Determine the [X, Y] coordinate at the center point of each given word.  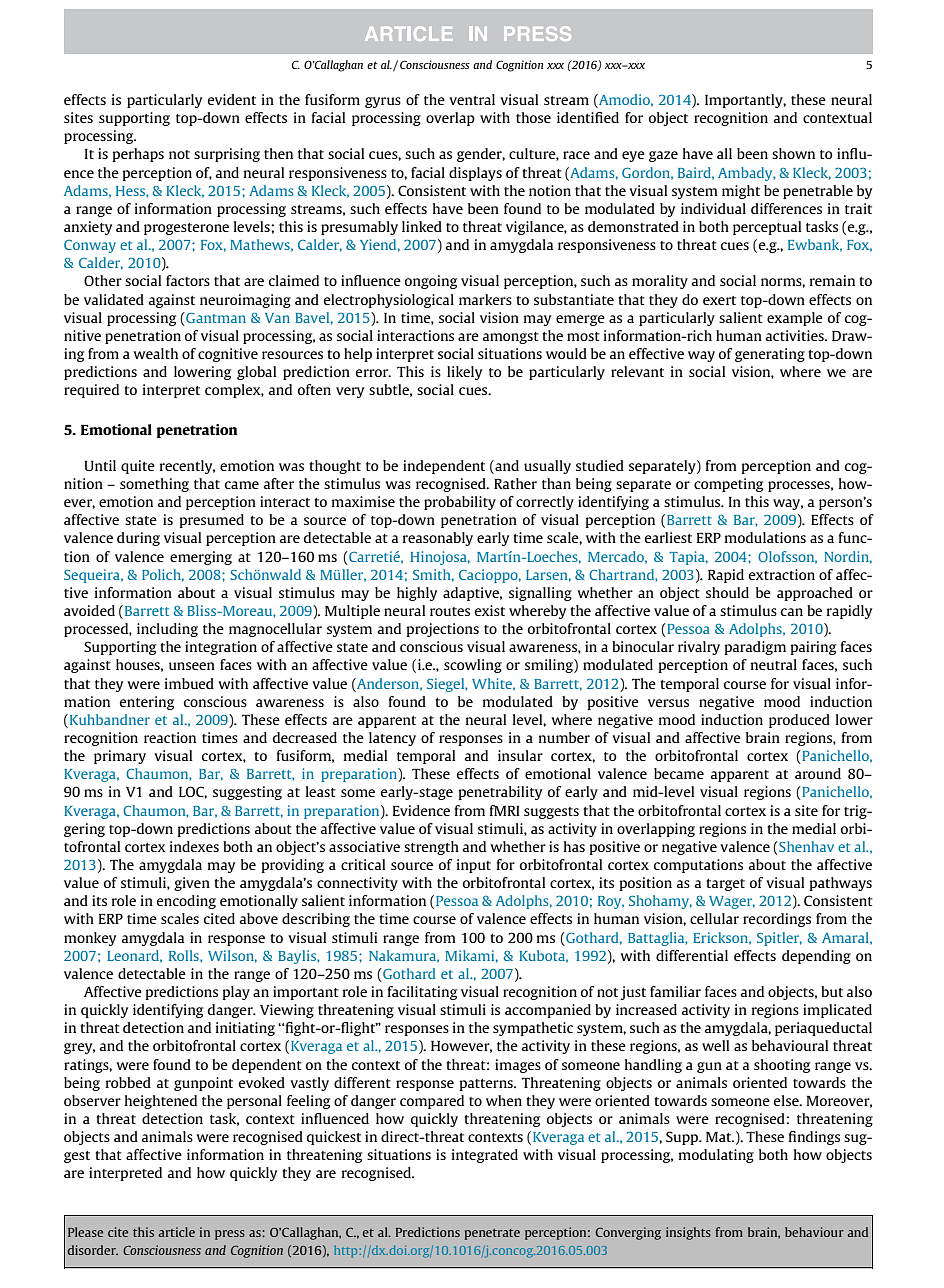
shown [793, 153]
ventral [472, 99]
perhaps [138, 155]
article [177, 1232]
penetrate [492, 1234]
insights [688, 1233]
